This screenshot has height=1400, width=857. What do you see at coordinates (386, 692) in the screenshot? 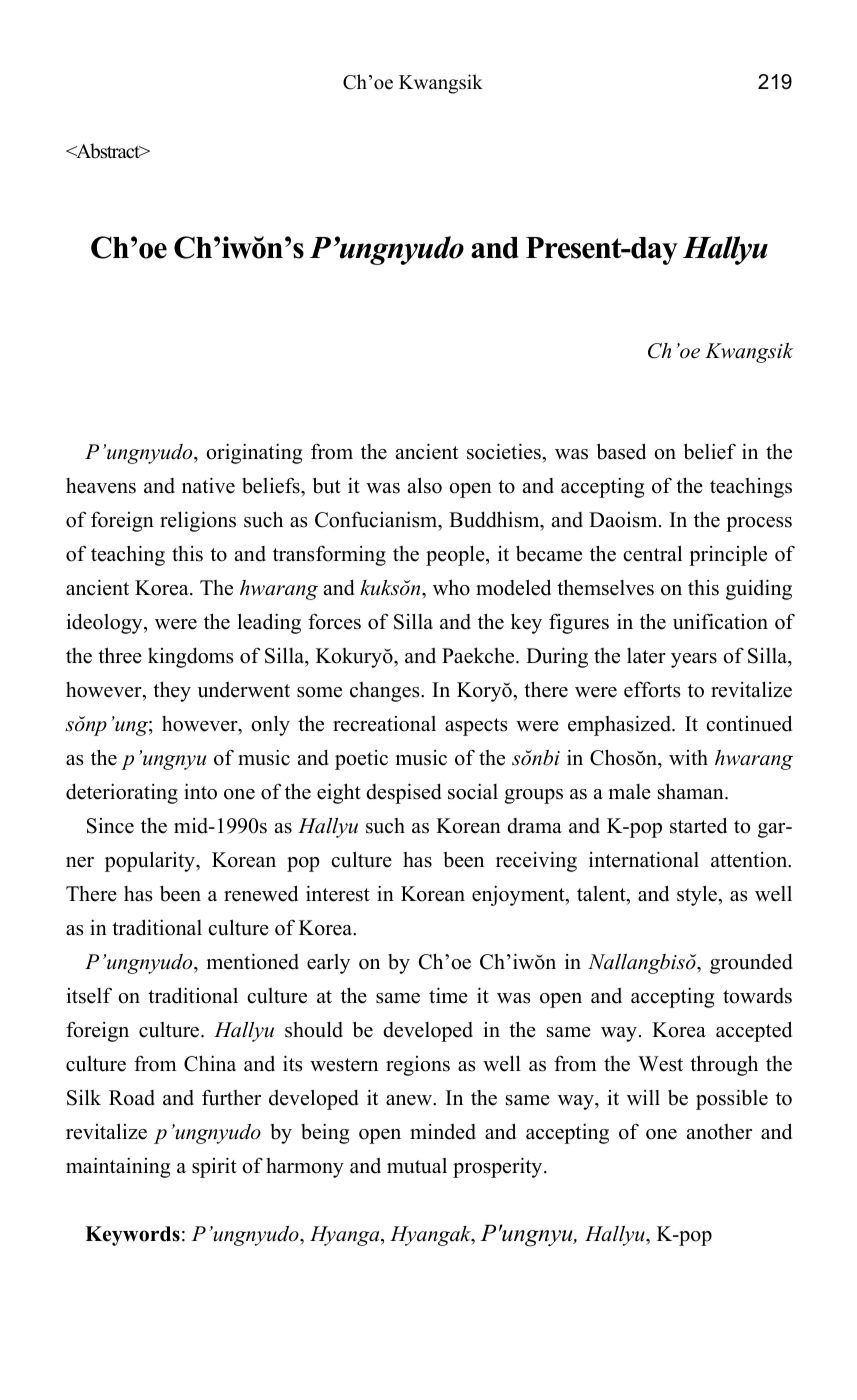
I see `changes` at bounding box center [386, 692].
